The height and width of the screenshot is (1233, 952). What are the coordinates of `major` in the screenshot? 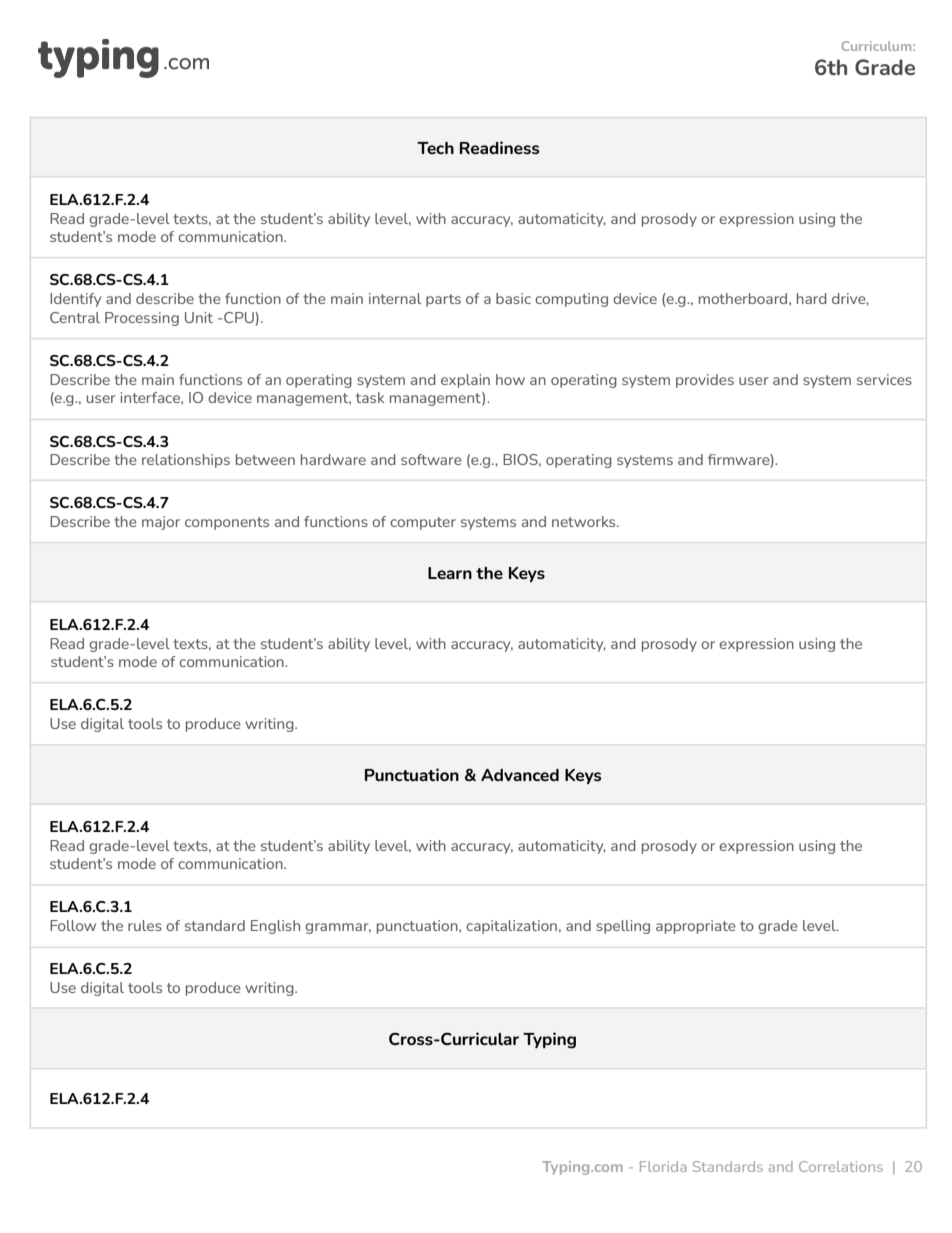 It's located at (161, 523).
